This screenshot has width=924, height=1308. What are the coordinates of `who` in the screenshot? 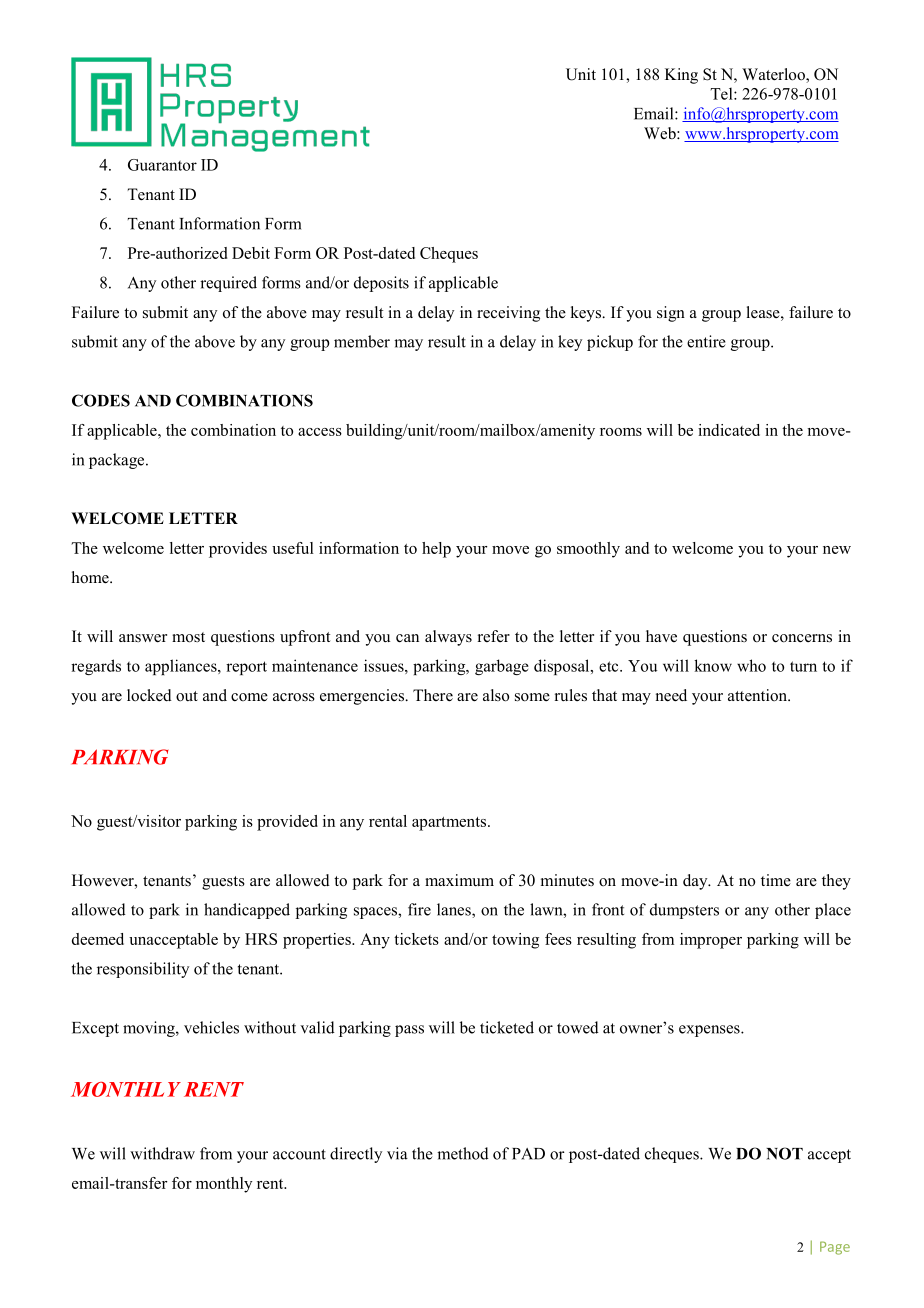 It's located at (751, 665).
